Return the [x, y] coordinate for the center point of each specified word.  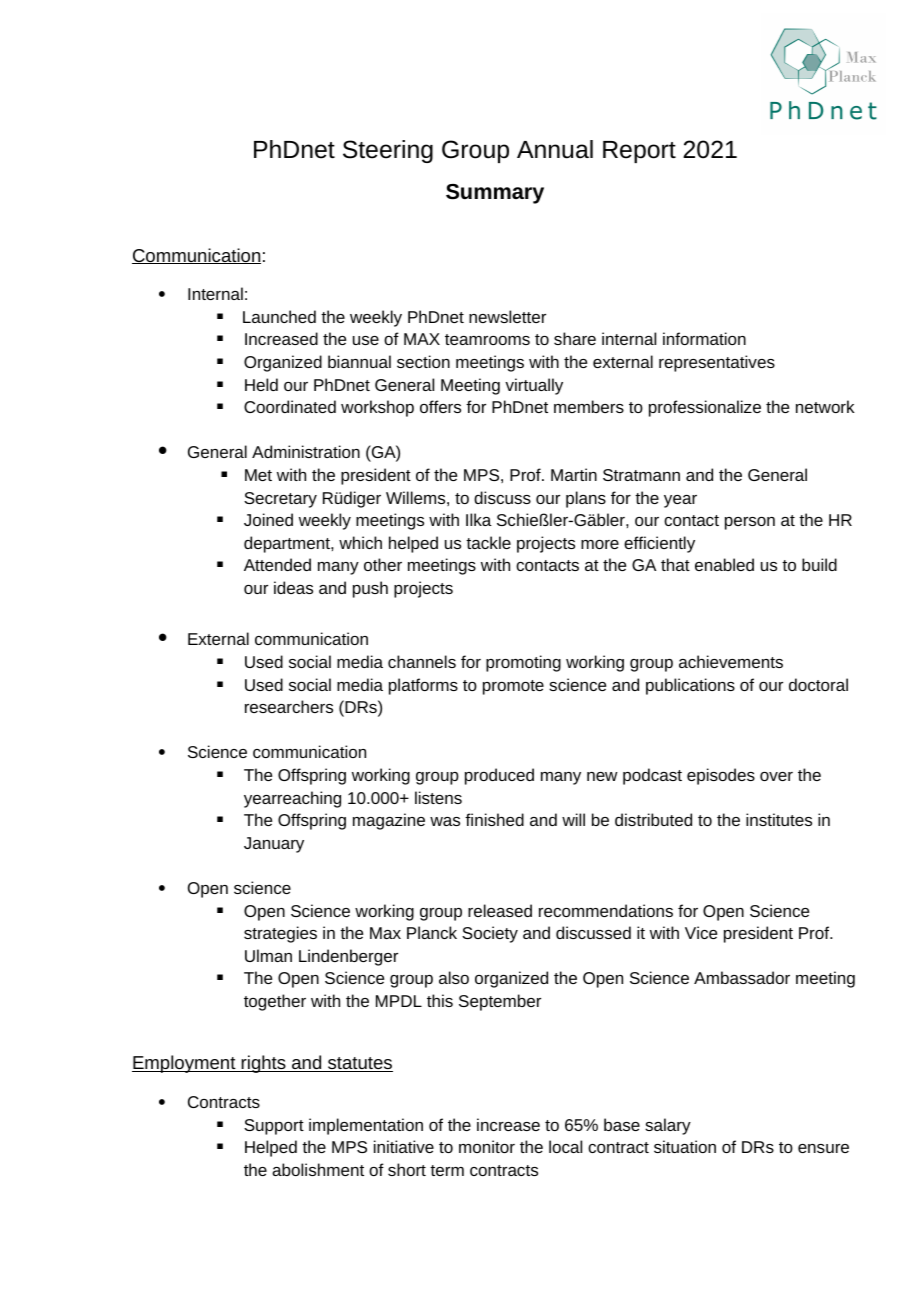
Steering [388, 151]
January [274, 845]
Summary [495, 194]
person [750, 523]
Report [639, 152]
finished [494, 819]
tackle [488, 542]
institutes [779, 819]
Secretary [280, 500]
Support [274, 1127]
